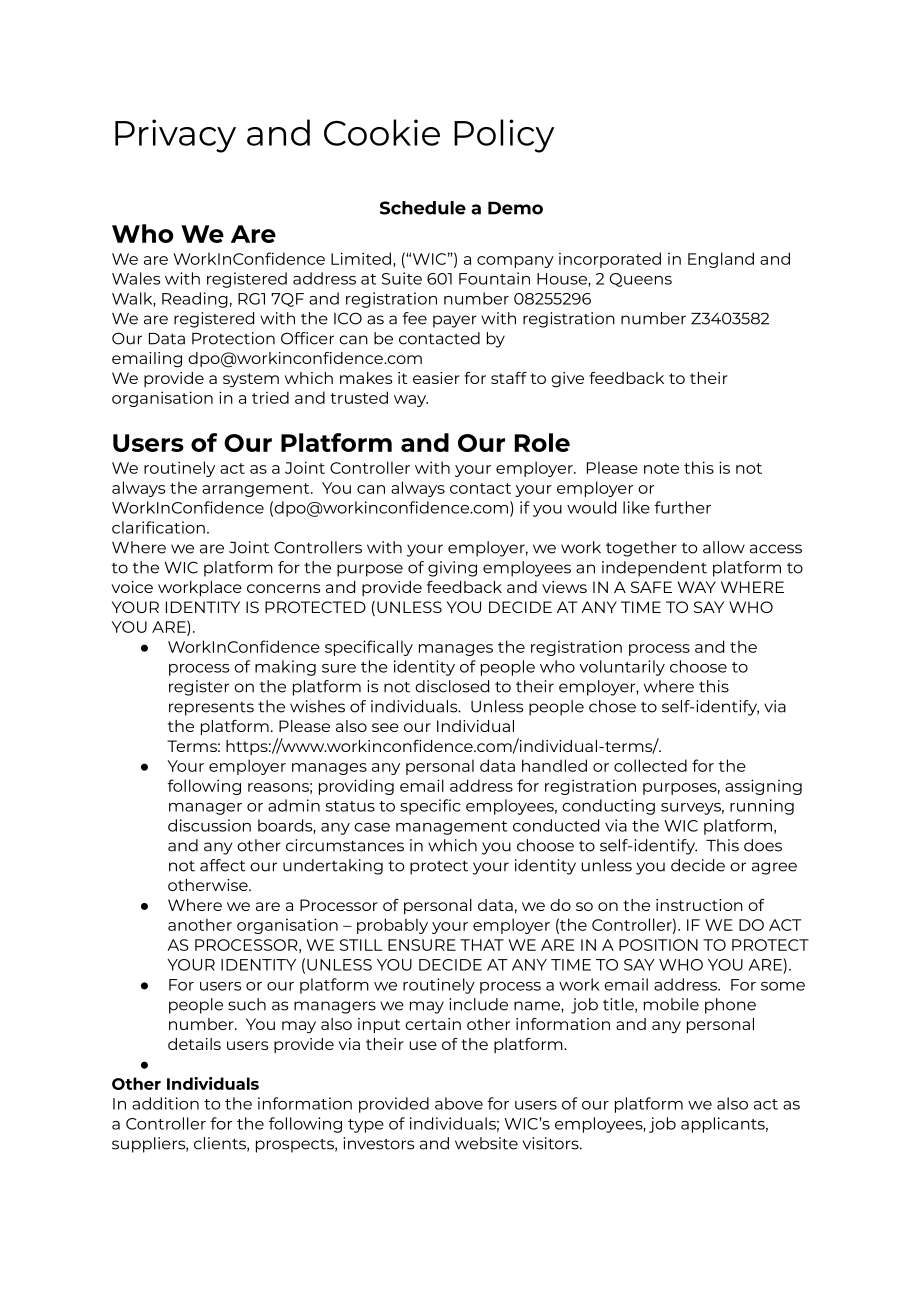 The image size is (924, 1307). Describe the element at coordinates (724, 547) in the screenshot. I see `allow` at that location.
